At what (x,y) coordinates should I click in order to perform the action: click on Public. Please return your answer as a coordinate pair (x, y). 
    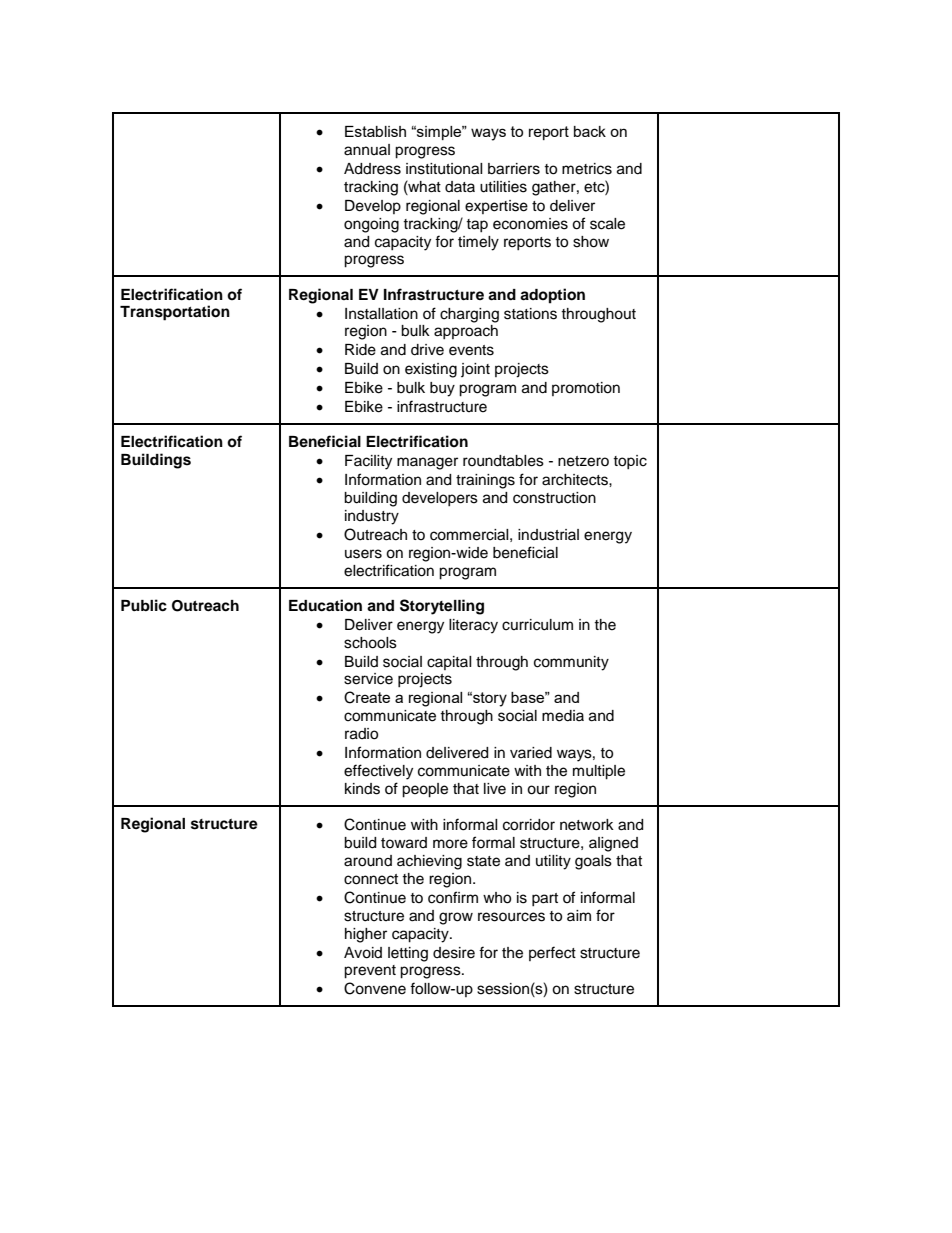
    Looking at the image, I should click on (144, 605).
